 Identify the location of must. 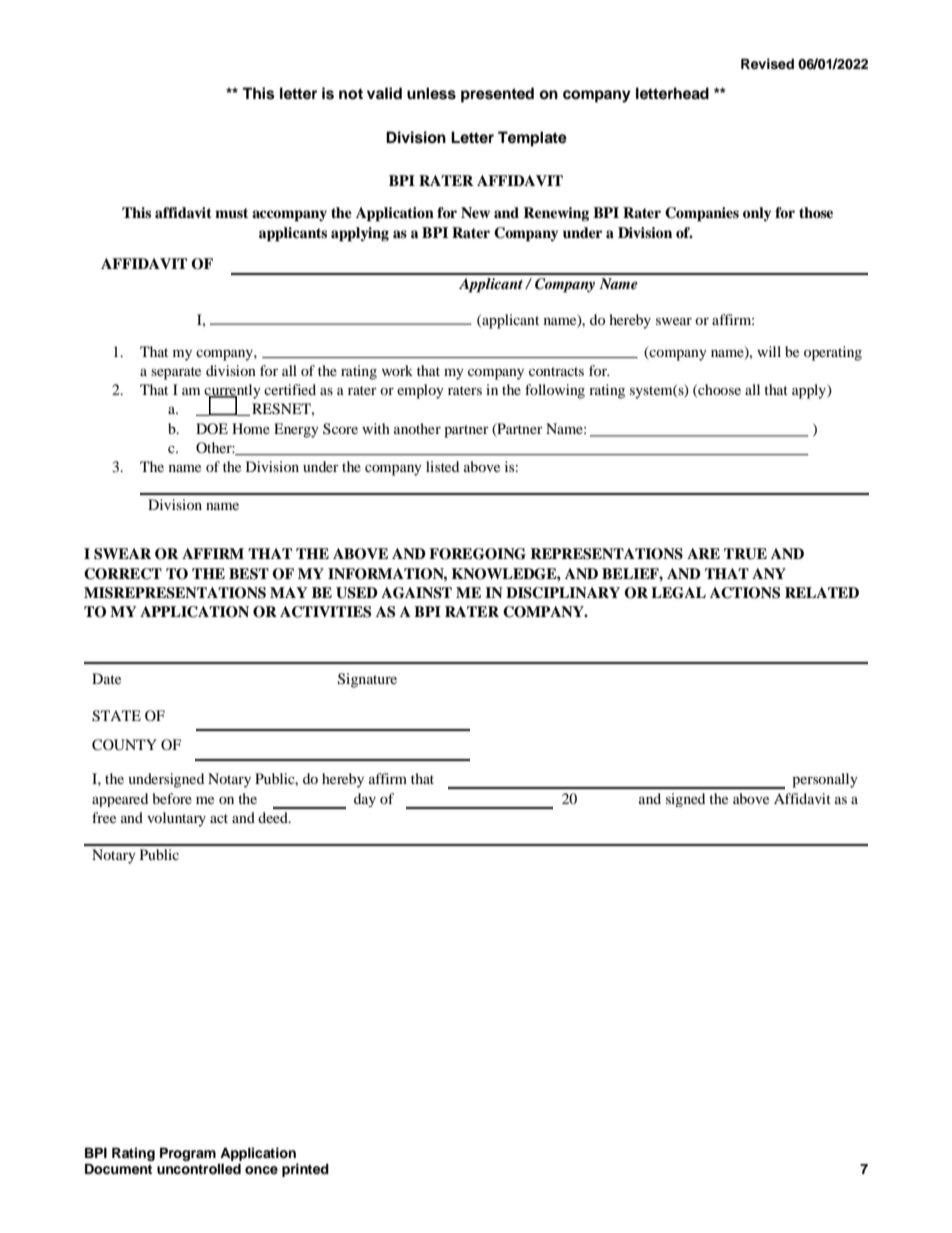
(231, 213).
